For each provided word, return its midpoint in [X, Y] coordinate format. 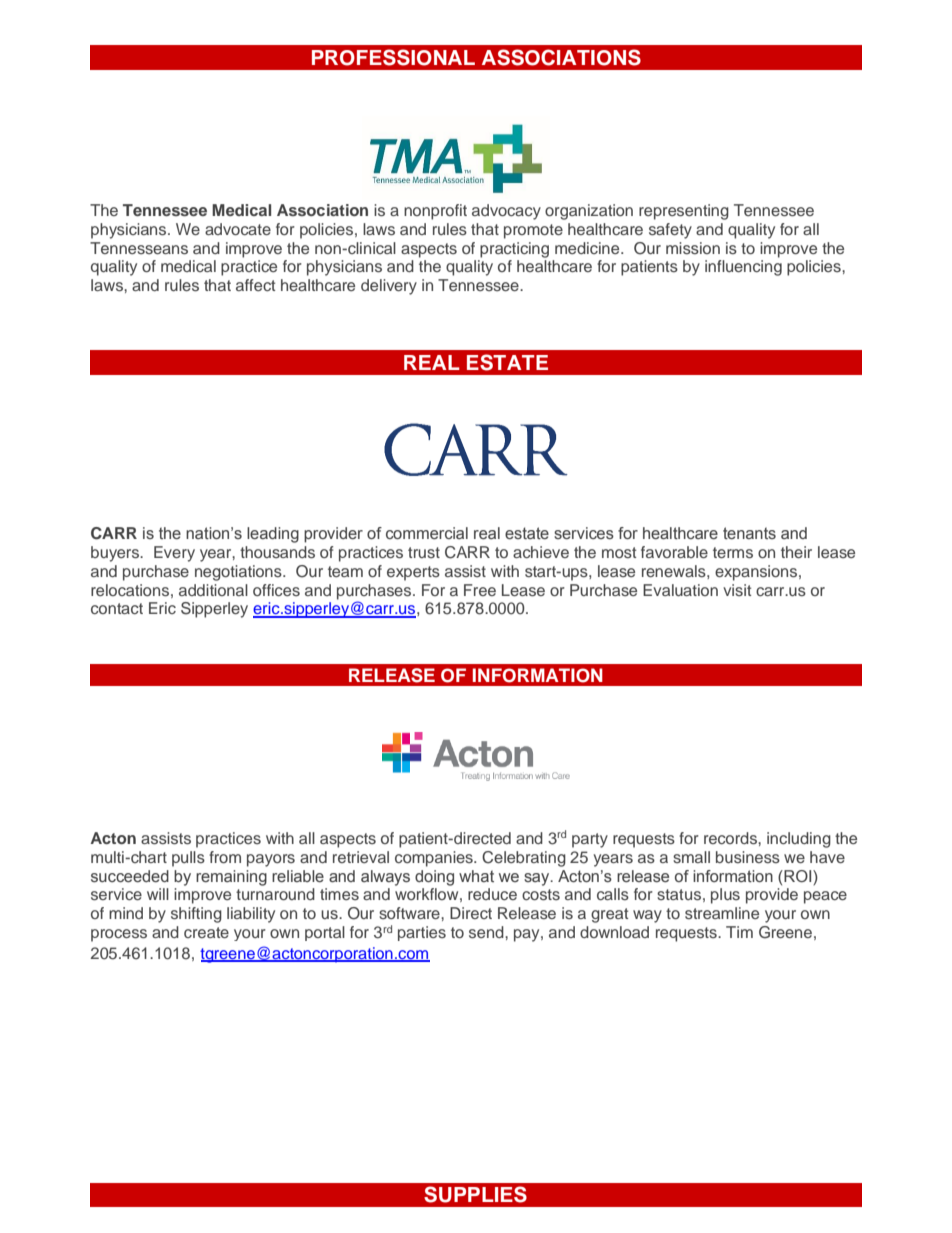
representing [684, 212]
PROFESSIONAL [393, 57]
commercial [427, 533]
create [206, 932]
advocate [238, 229]
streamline [722, 913]
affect [255, 285]
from [225, 857]
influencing [743, 268]
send [487, 932]
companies [435, 859]
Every [174, 554]
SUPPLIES [475, 1194]
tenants [749, 533]
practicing [514, 250]
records [731, 838]
